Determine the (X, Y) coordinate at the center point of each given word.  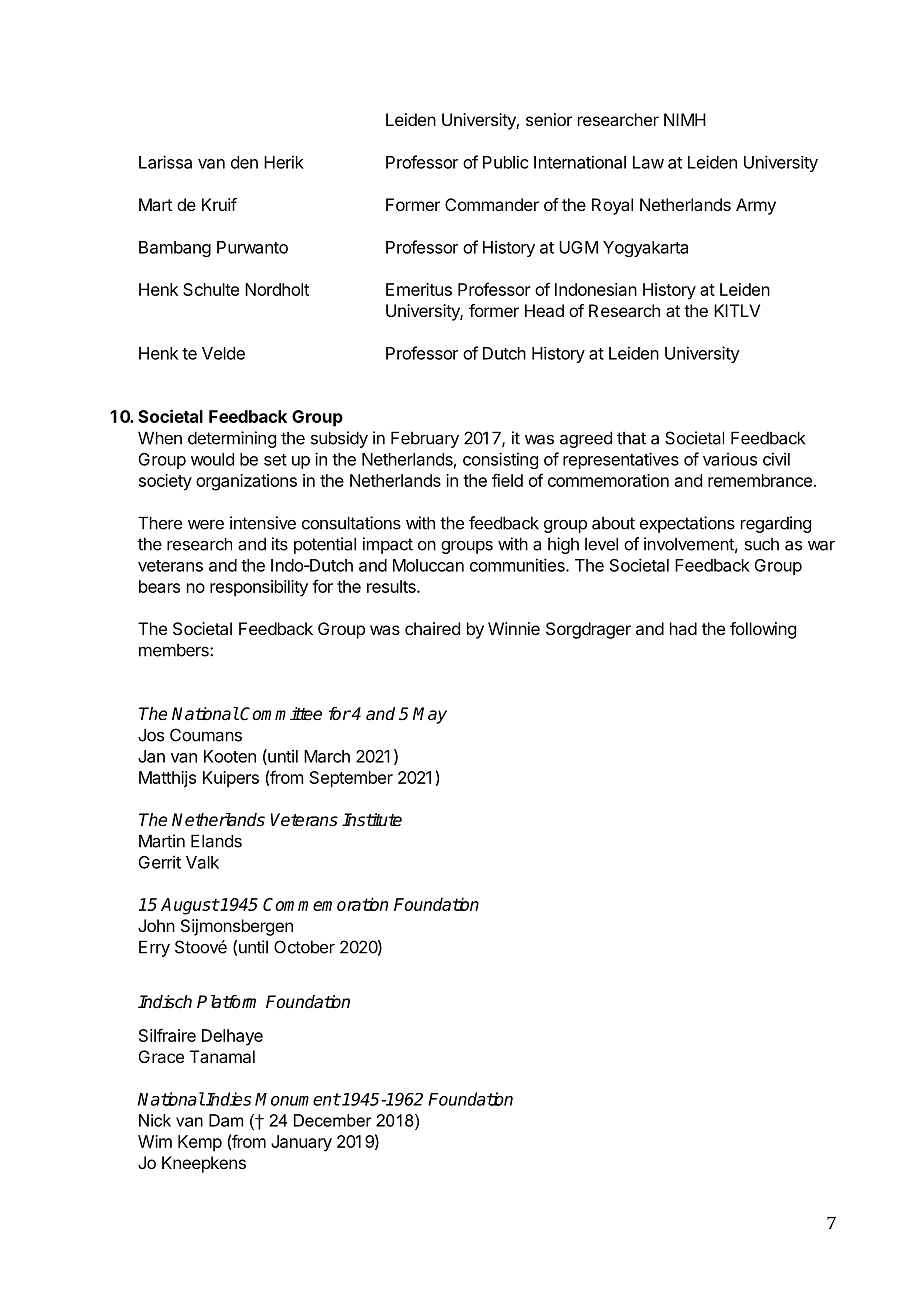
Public (506, 162)
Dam (226, 1120)
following (763, 630)
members (175, 650)
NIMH (685, 119)
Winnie (514, 628)
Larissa (165, 162)
